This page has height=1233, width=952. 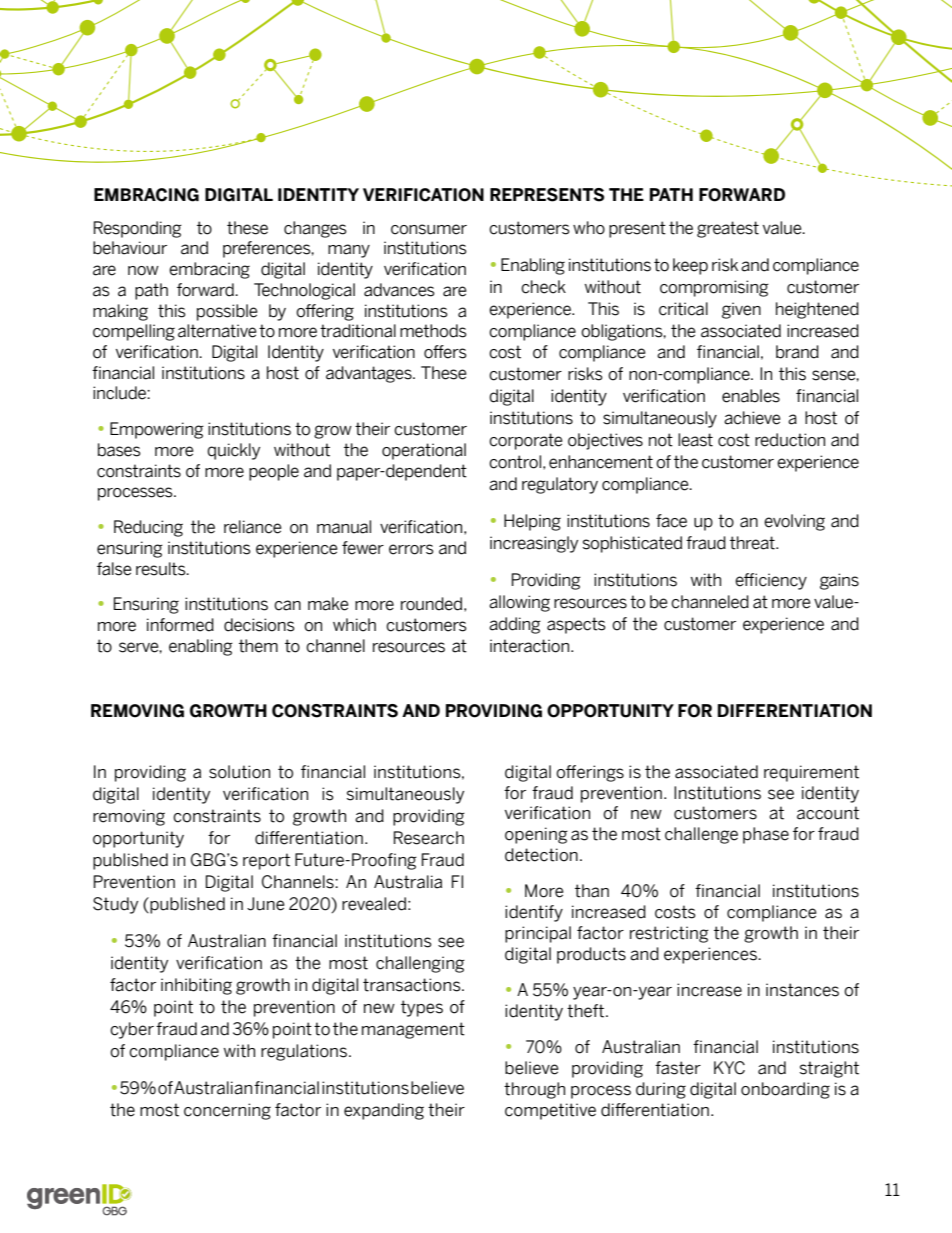 What do you see at coordinates (785, 1090) in the page?
I see `onboarding` at bounding box center [785, 1090].
